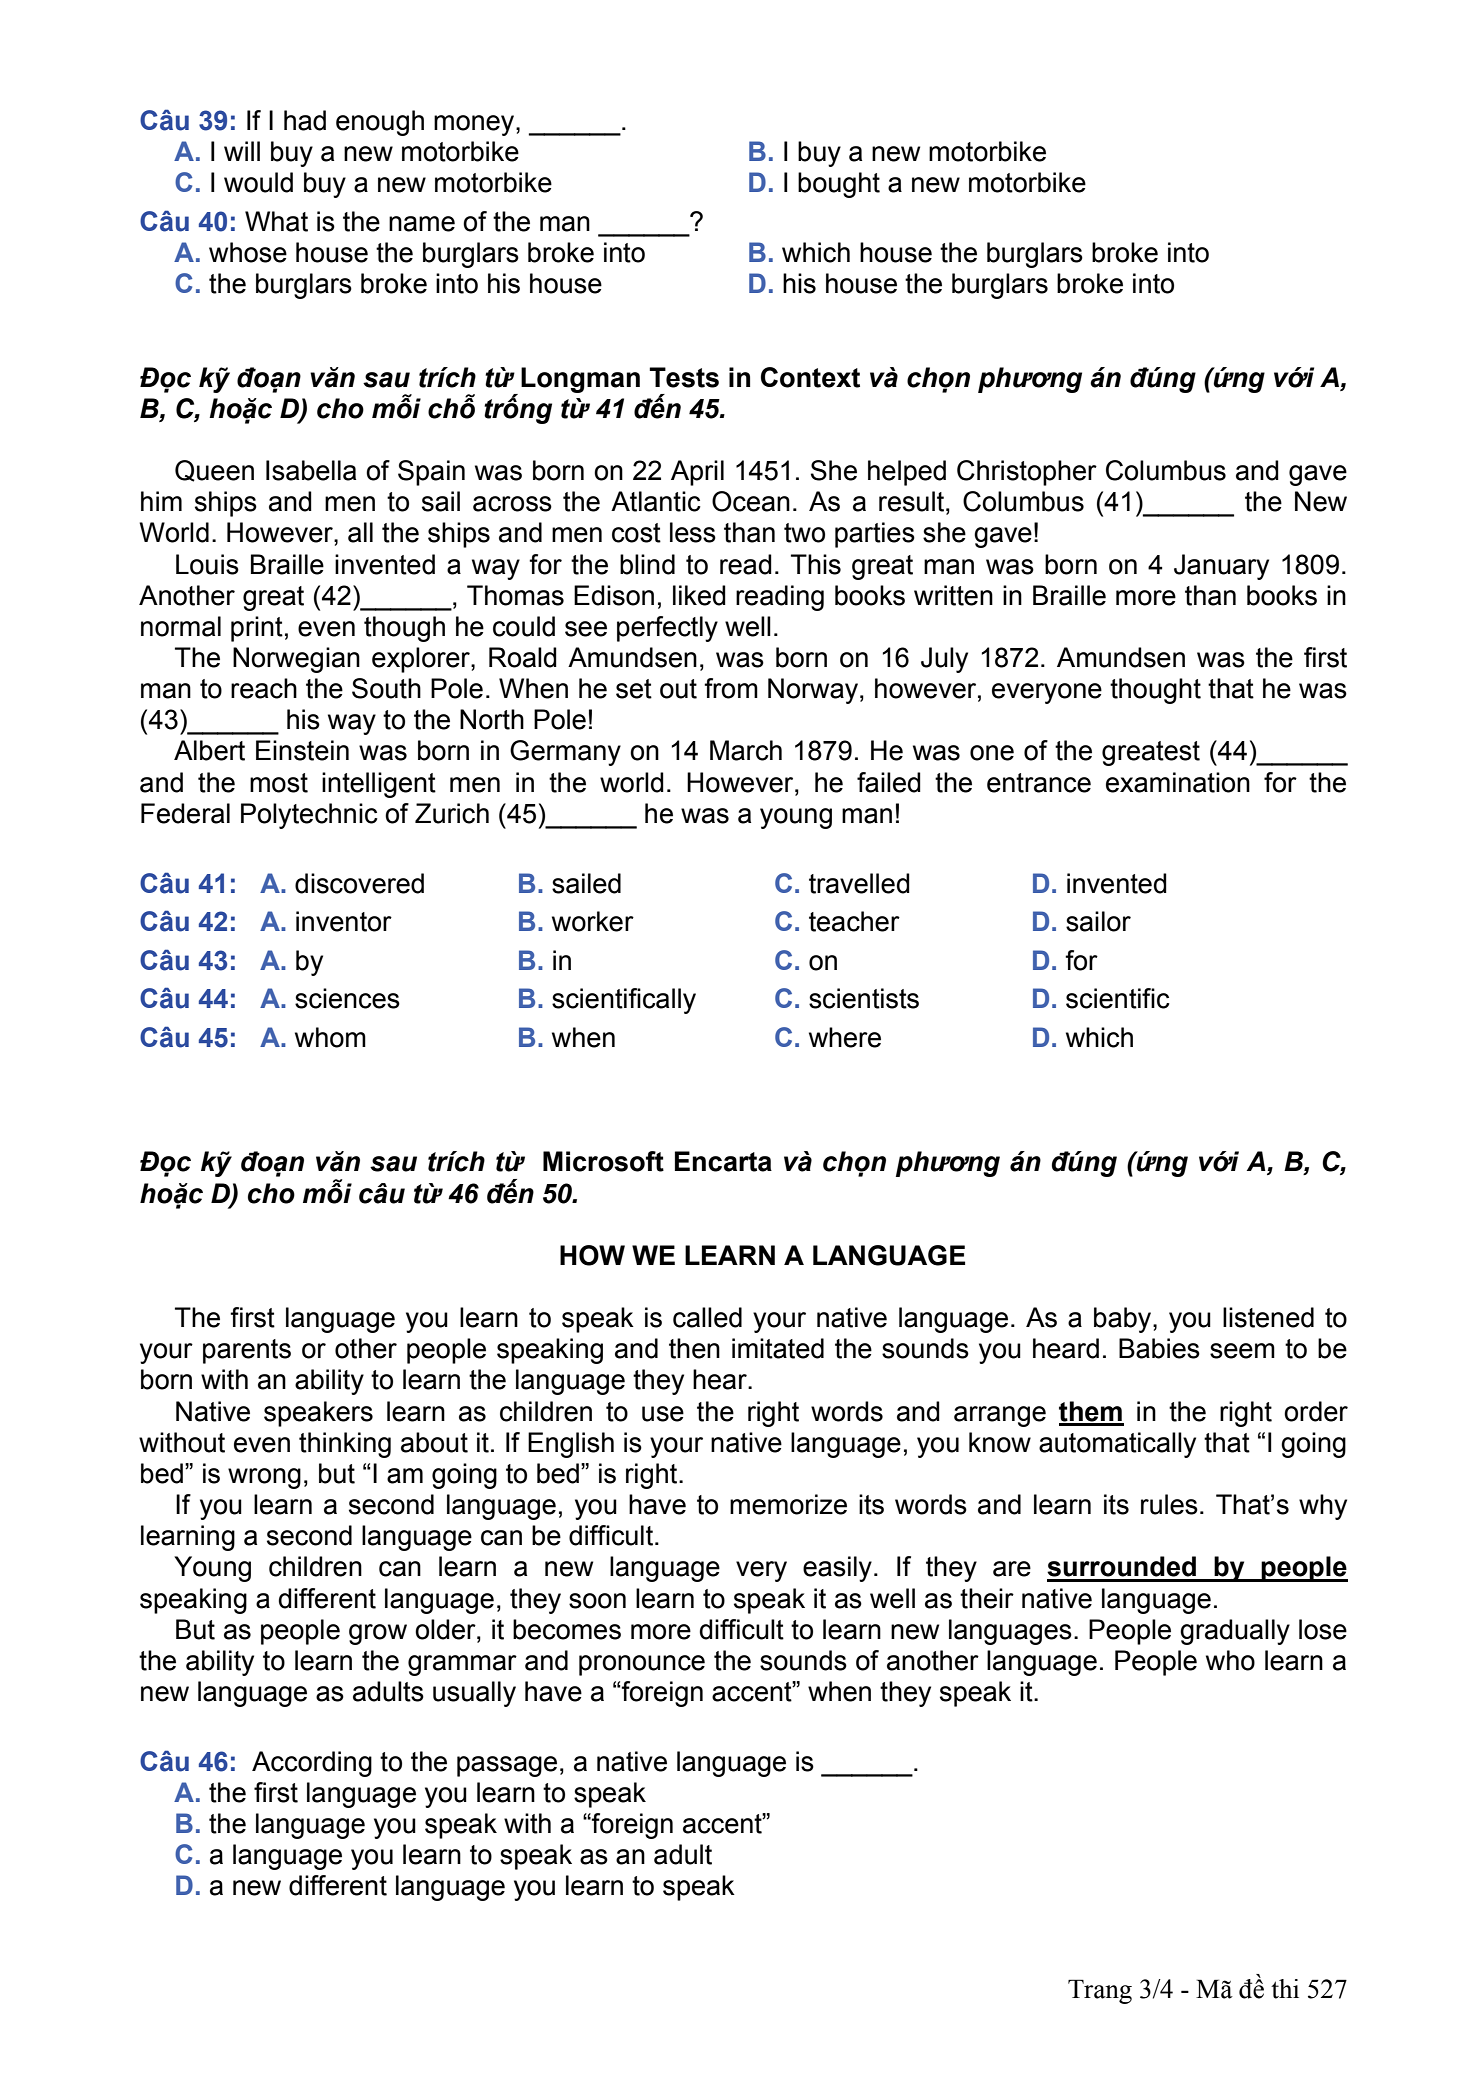 The height and width of the screenshot is (2074, 1466). What do you see at coordinates (1124, 1320) in the screenshot?
I see `baby` at bounding box center [1124, 1320].
